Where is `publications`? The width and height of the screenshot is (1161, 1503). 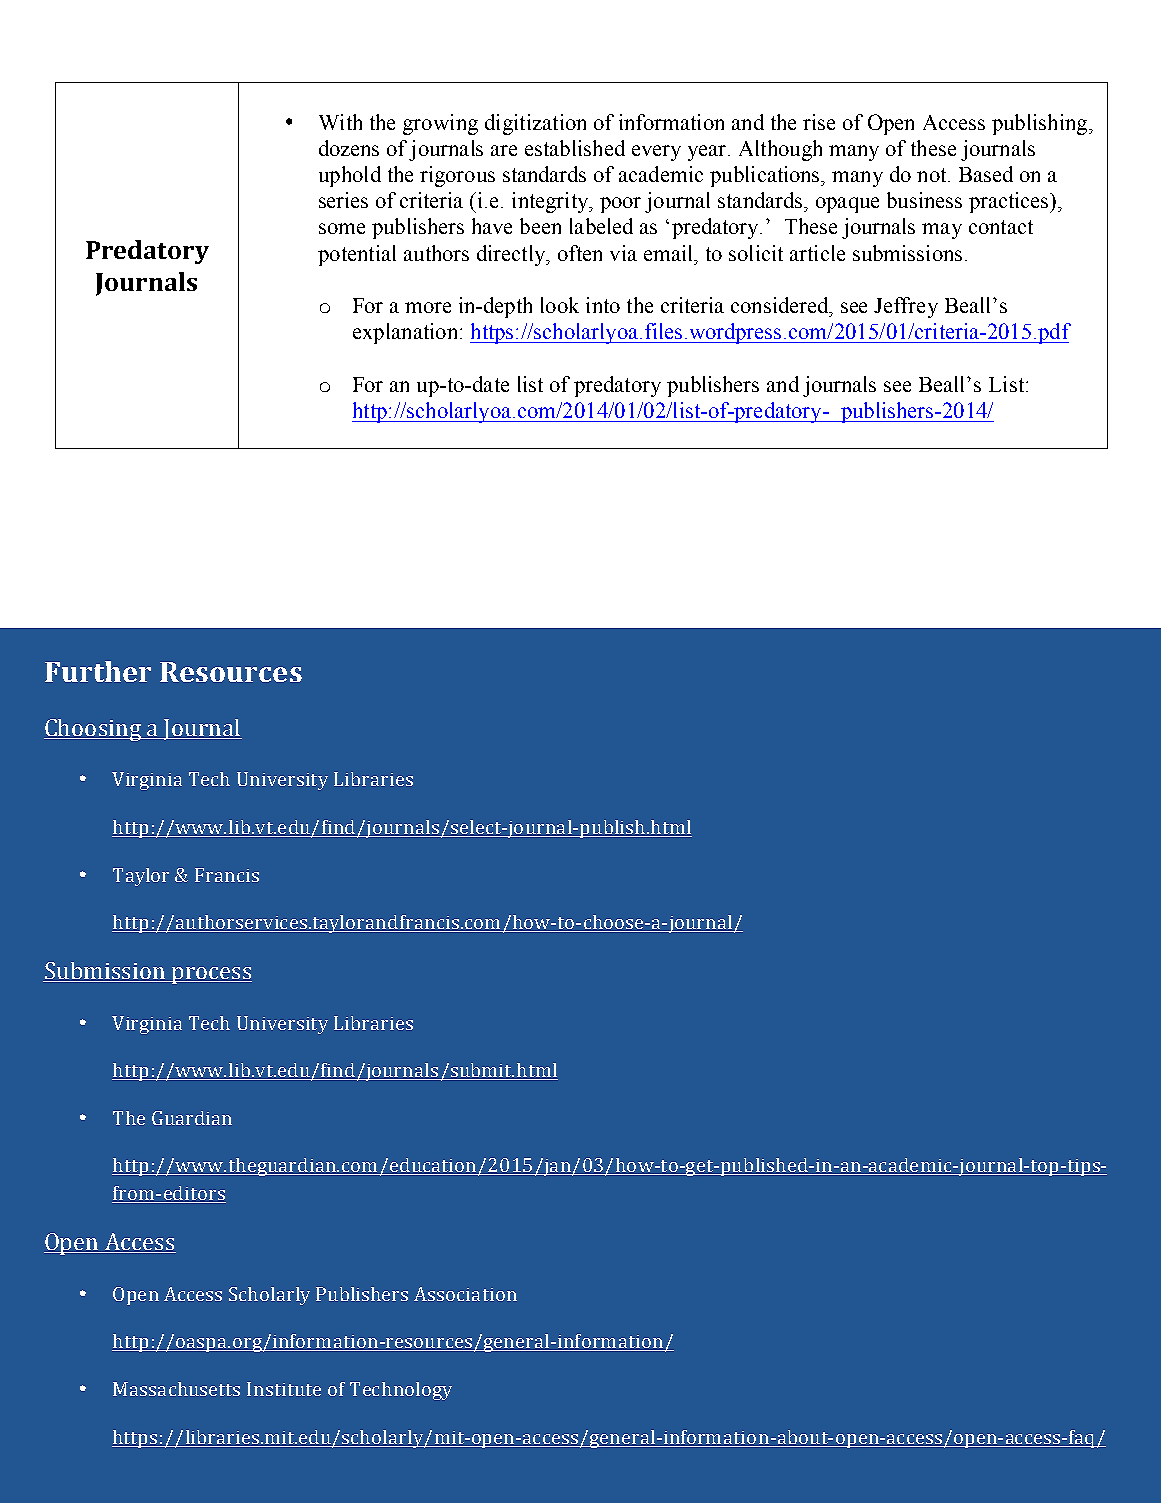
publications is located at coordinates (766, 176).
